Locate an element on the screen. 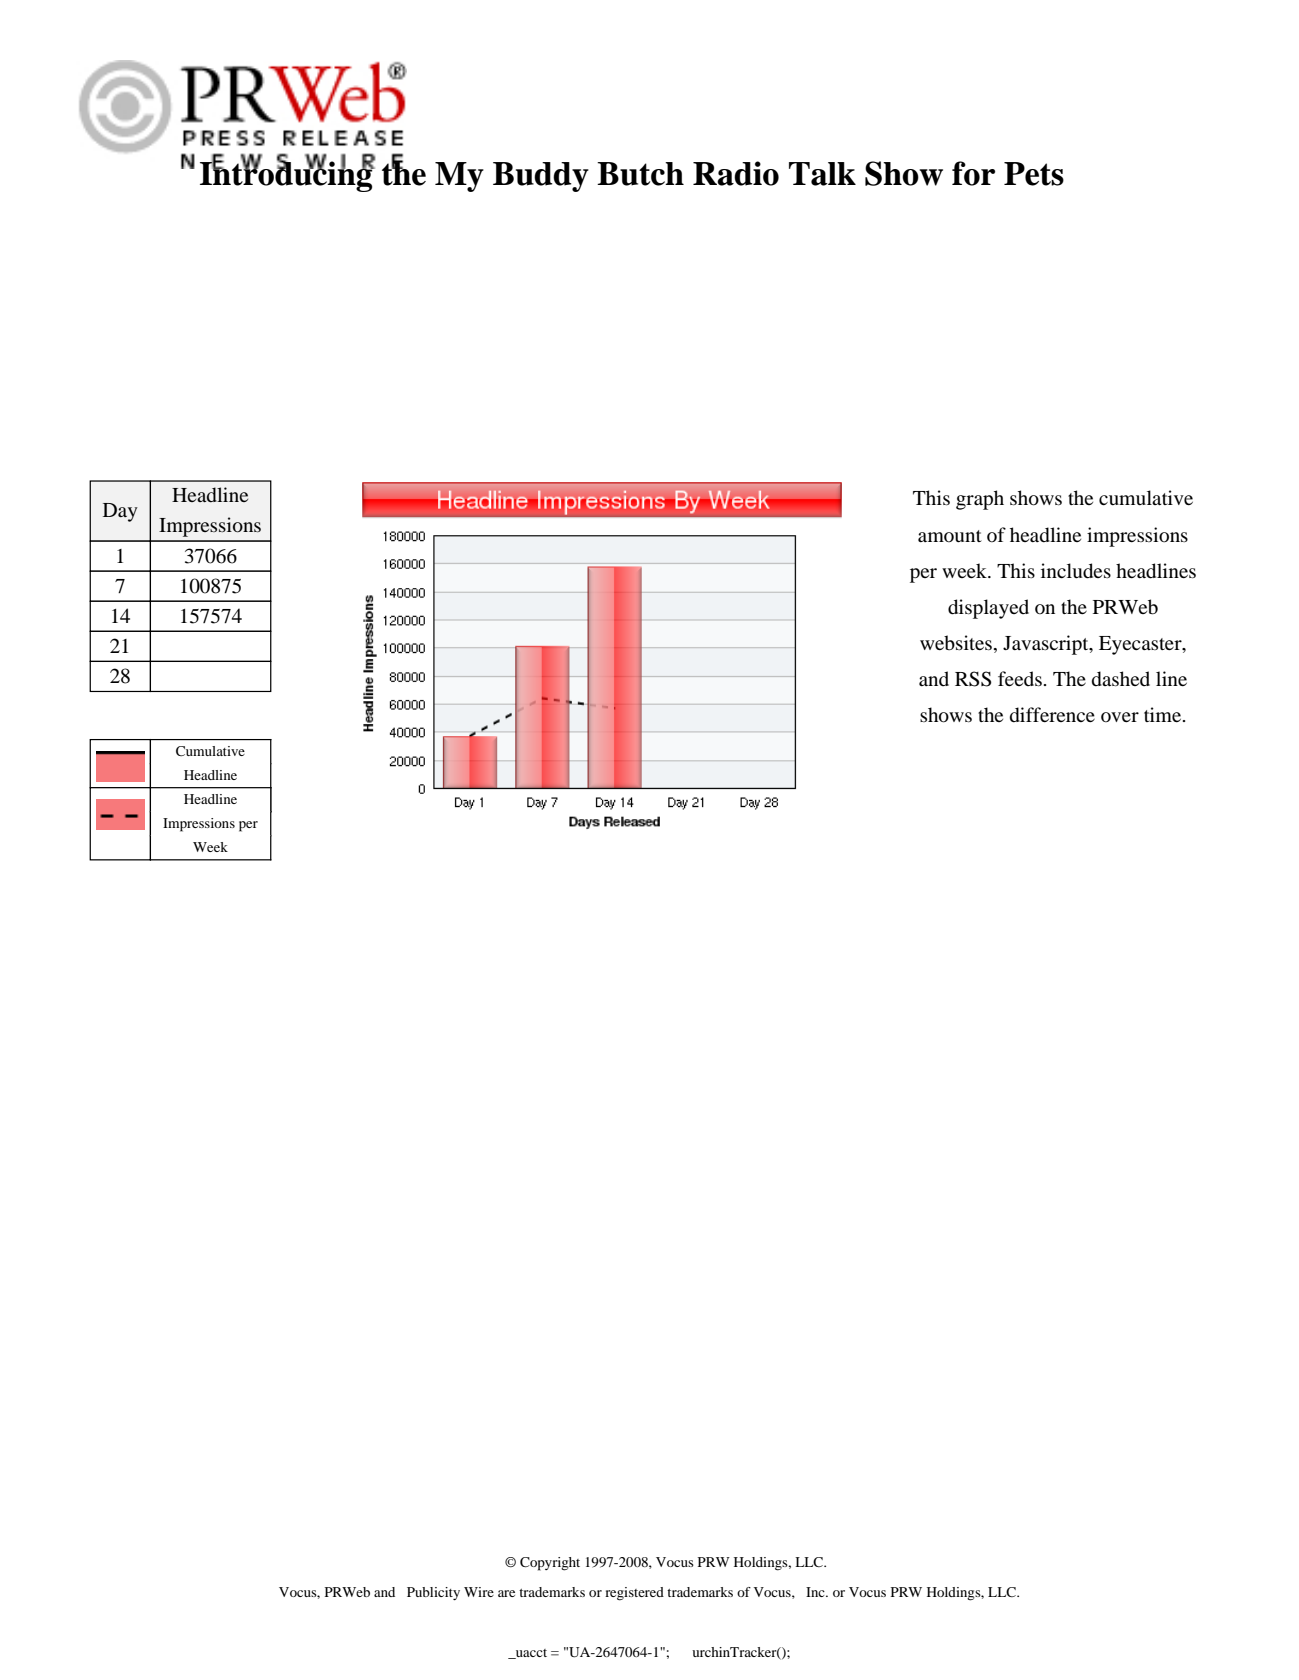 The image size is (1299, 1680). Day is located at coordinates (120, 512).
